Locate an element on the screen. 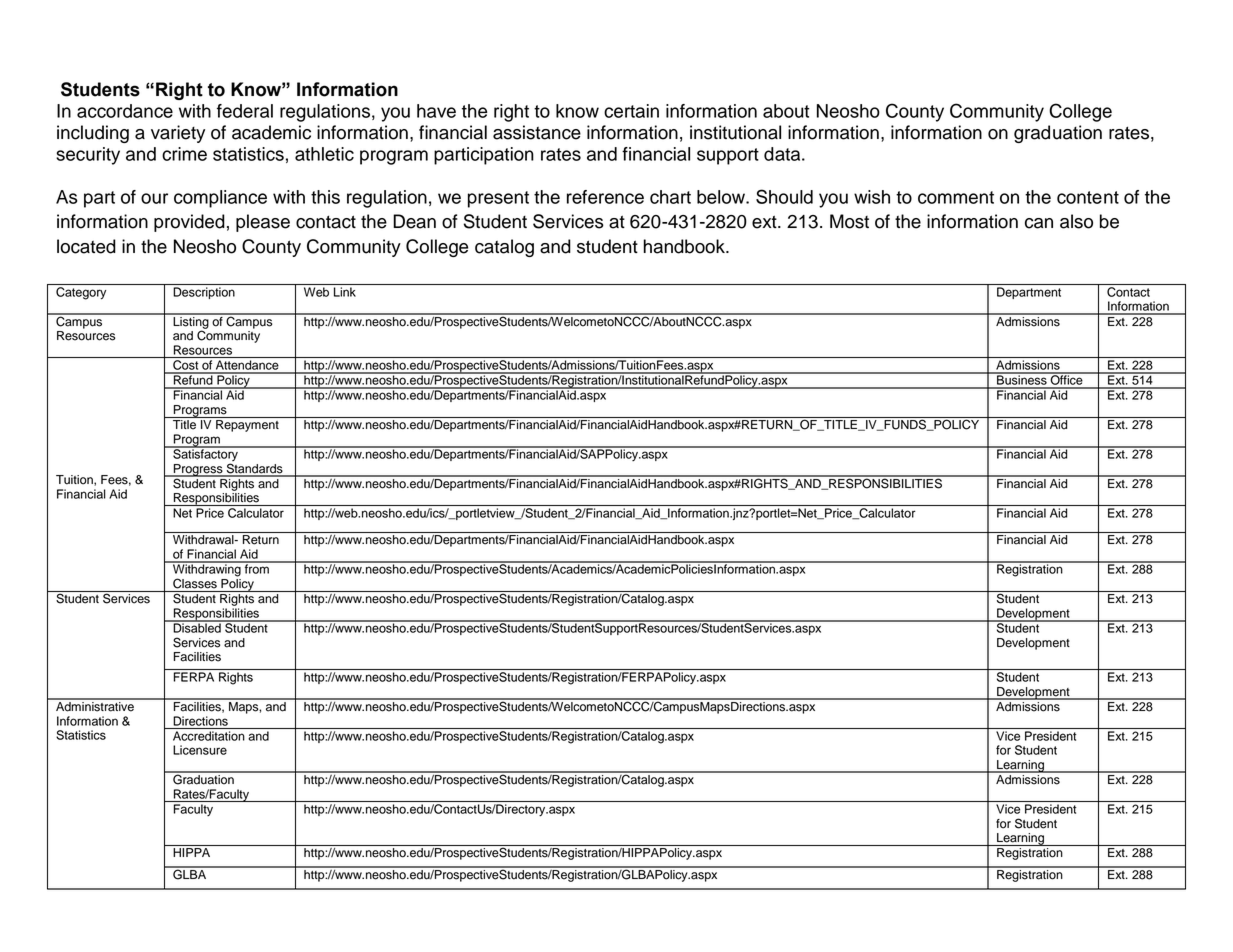  assistance is located at coordinates (537, 132).
